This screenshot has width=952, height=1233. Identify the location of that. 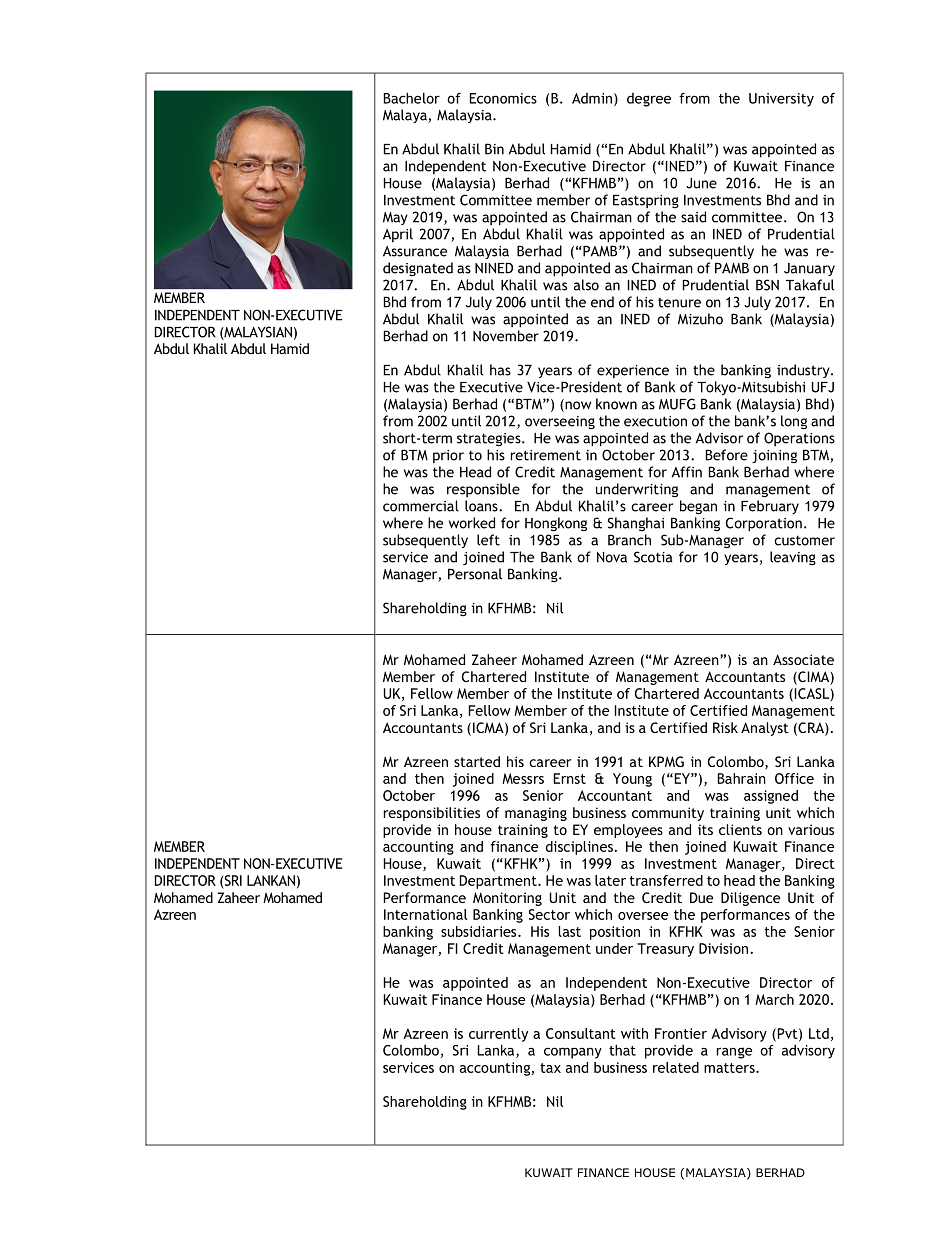
(622, 1050).
